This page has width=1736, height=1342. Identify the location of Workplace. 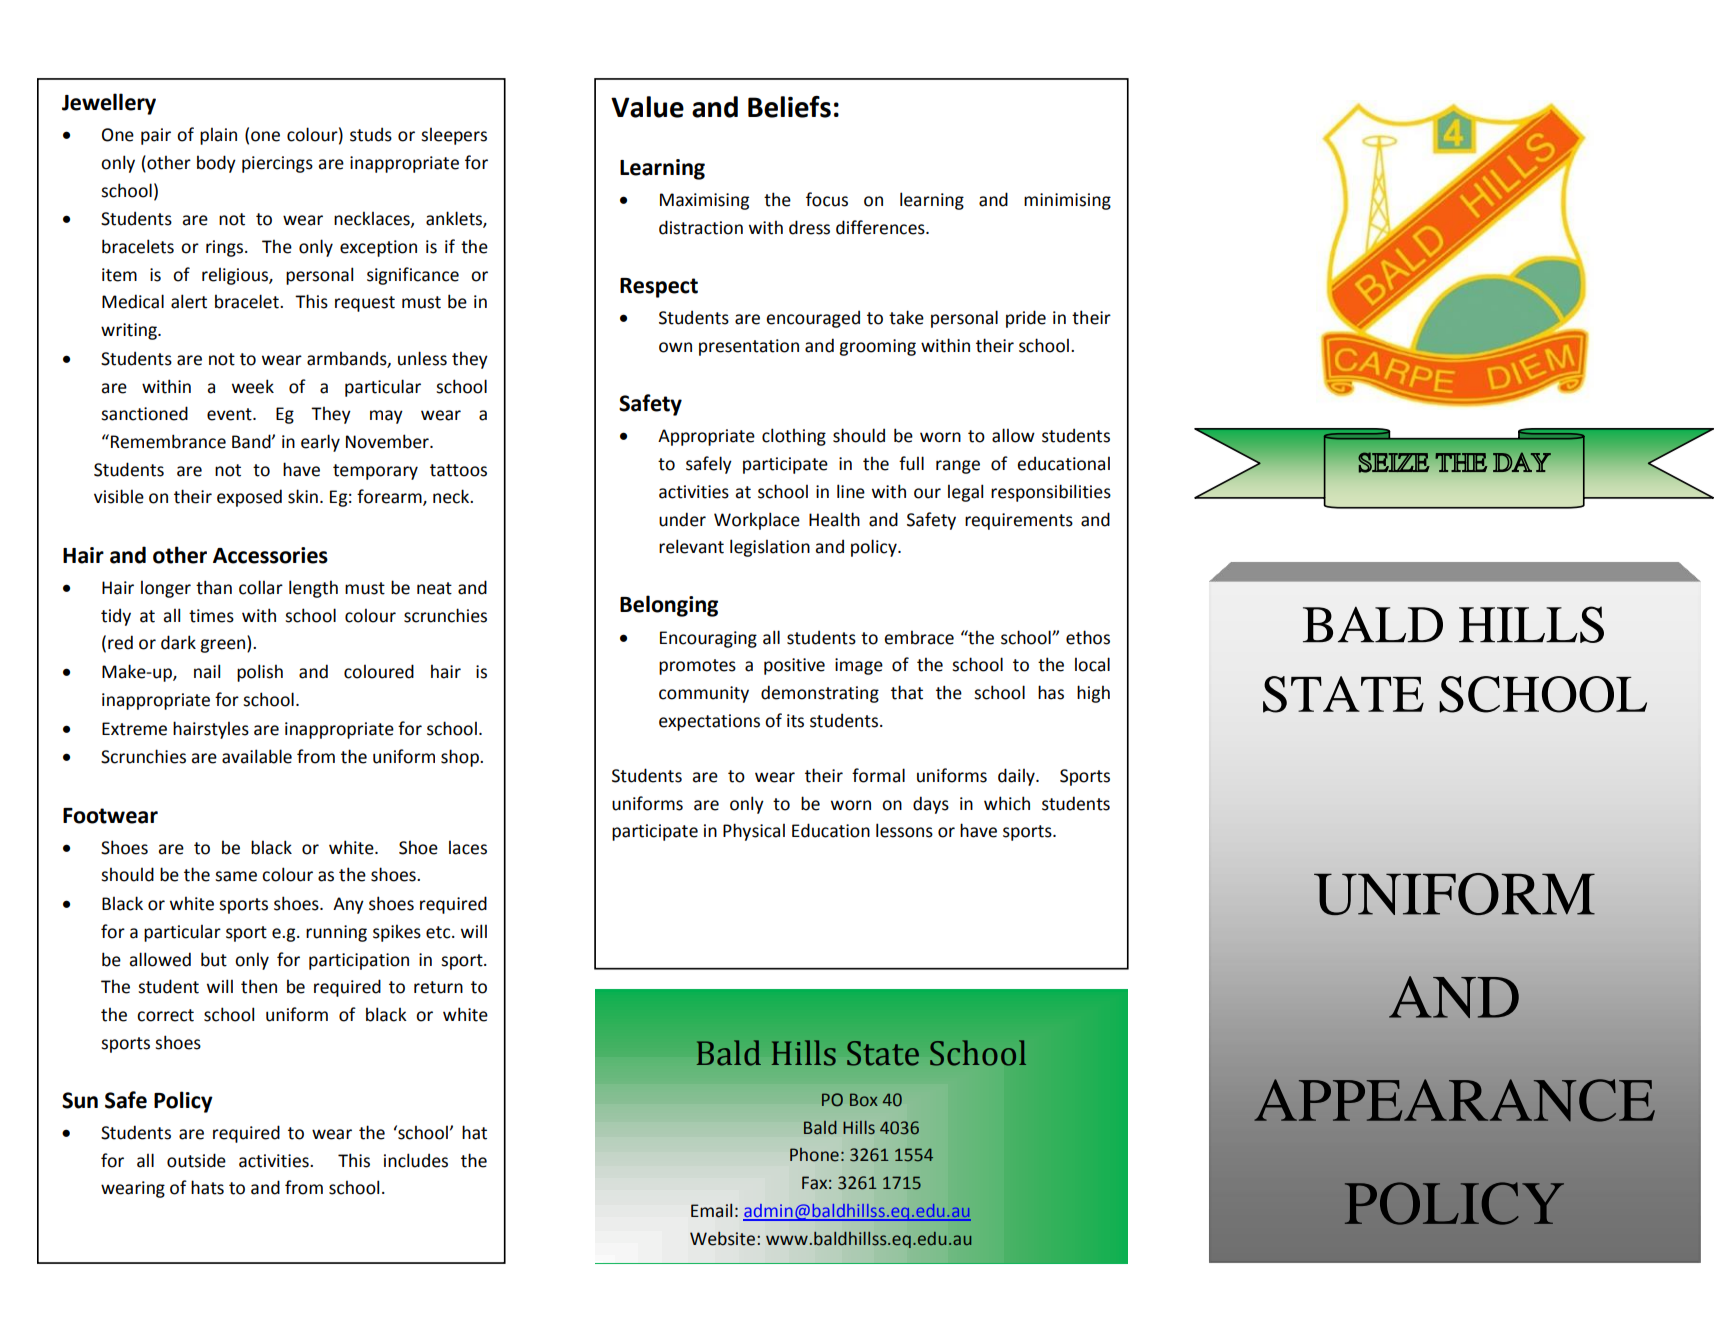
(757, 521).
